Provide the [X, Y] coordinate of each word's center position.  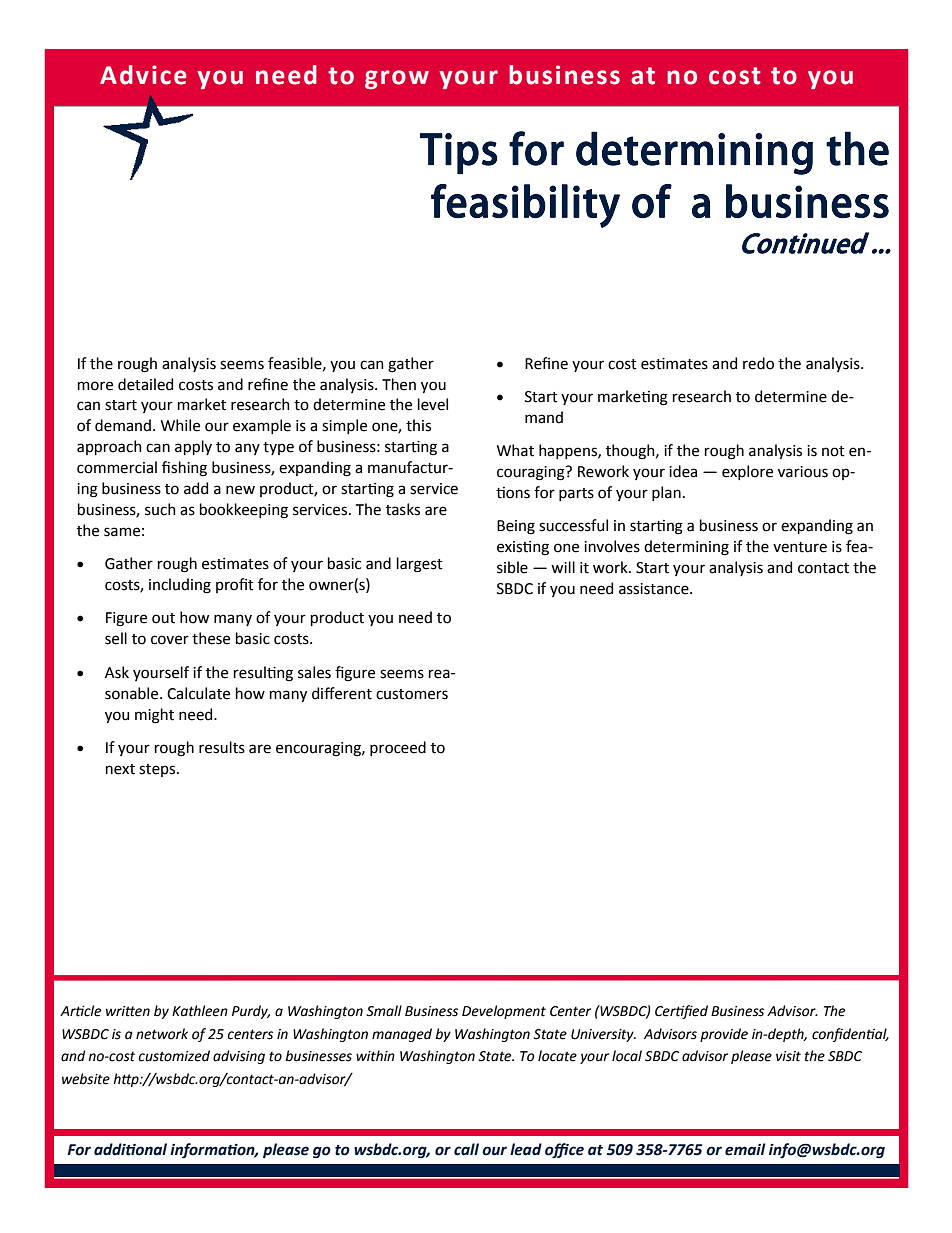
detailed [145, 384]
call [466, 1149]
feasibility [525, 206]
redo [758, 363]
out [163, 618]
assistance [655, 589]
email [745, 1149]
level [433, 404]
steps [158, 770]
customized [174, 1056]
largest [420, 565]
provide [724, 1035]
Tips [458, 153]
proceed [398, 748]
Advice [143, 75]
